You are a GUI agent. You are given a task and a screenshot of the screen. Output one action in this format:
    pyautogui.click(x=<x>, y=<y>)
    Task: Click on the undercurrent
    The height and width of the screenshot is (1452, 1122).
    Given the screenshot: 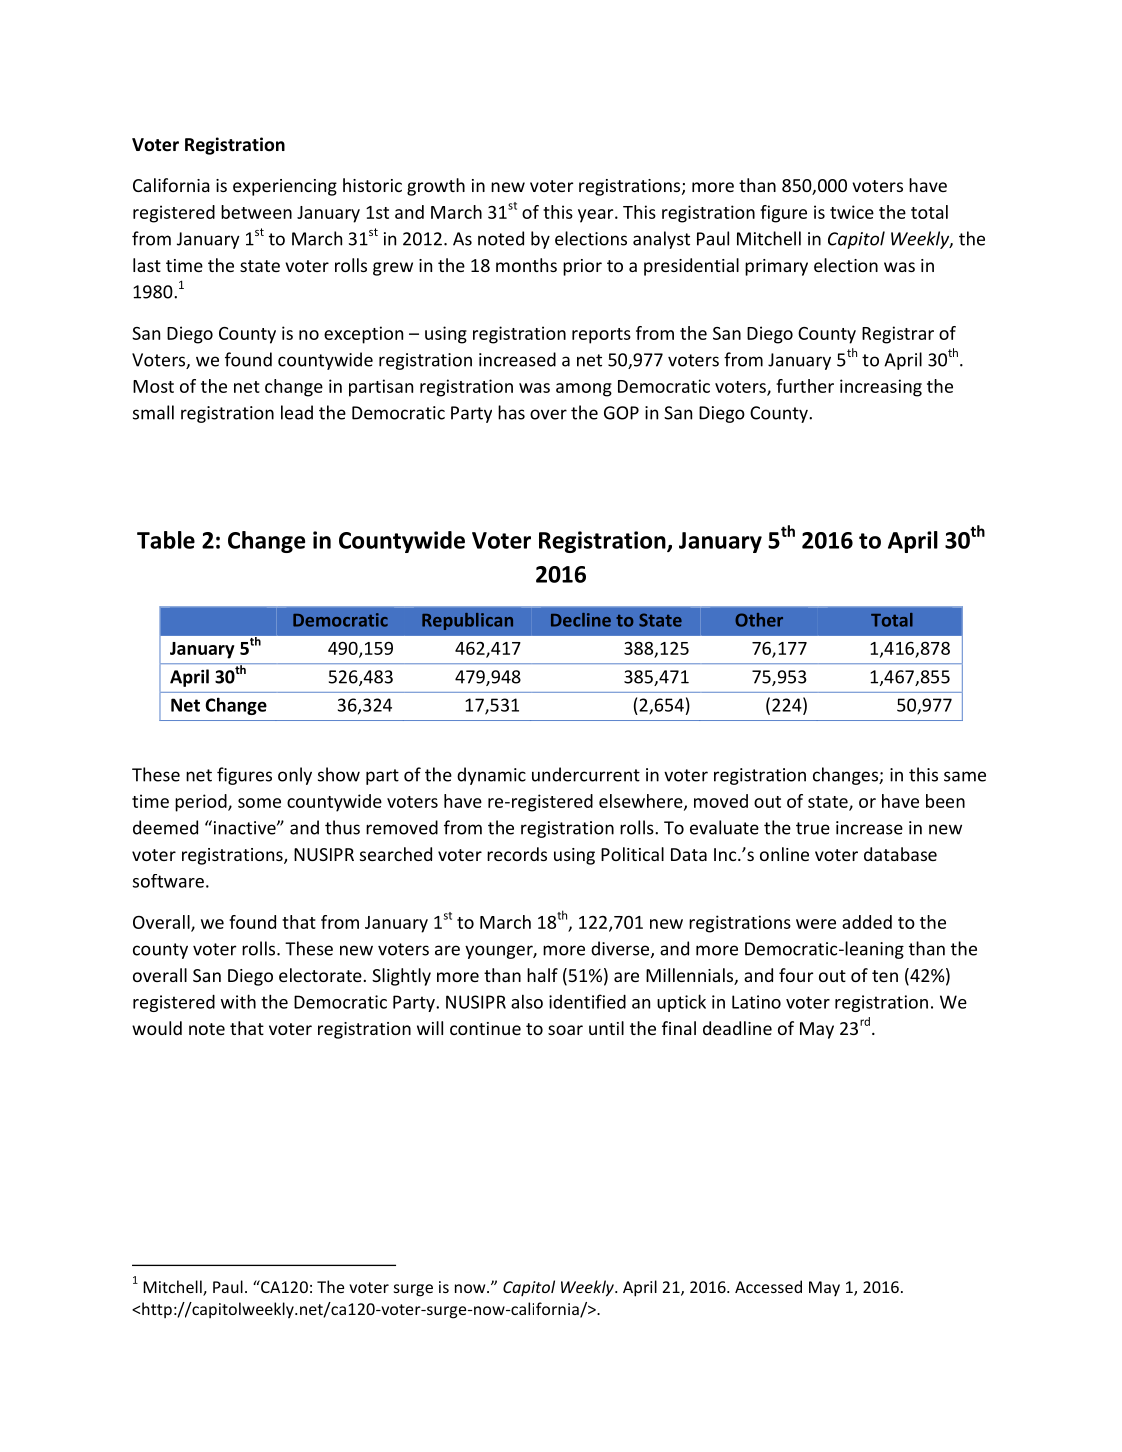 What is the action you would take?
    pyautogui.click(x=586, y=774)
